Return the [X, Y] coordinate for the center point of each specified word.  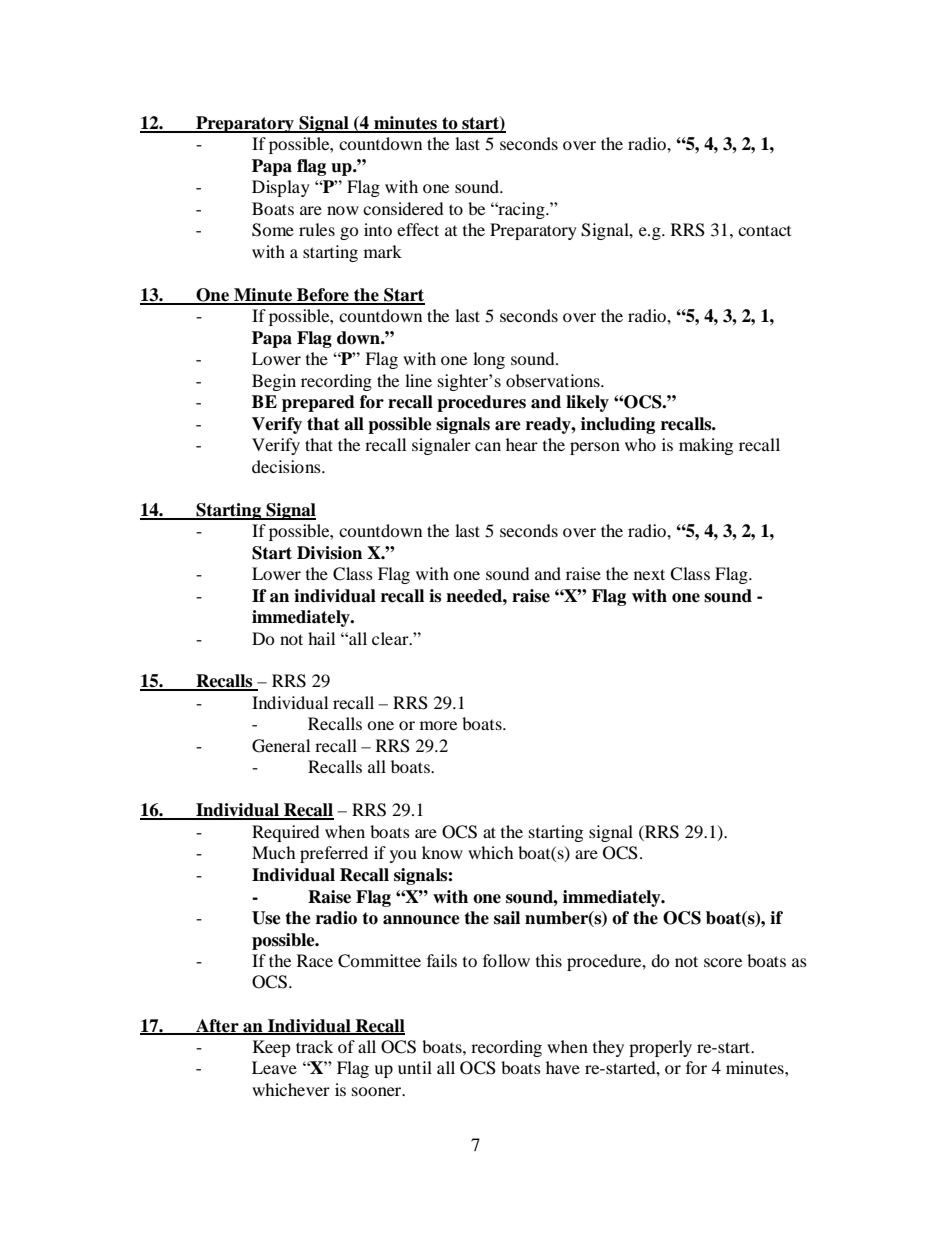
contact [764, 230]
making [706, 446]
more [438, 725]
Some [273, 230]
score [723, 962]
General [281, 746]
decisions [287, 466]
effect [418, 229]
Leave [274, 1067]
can [488, 446]
